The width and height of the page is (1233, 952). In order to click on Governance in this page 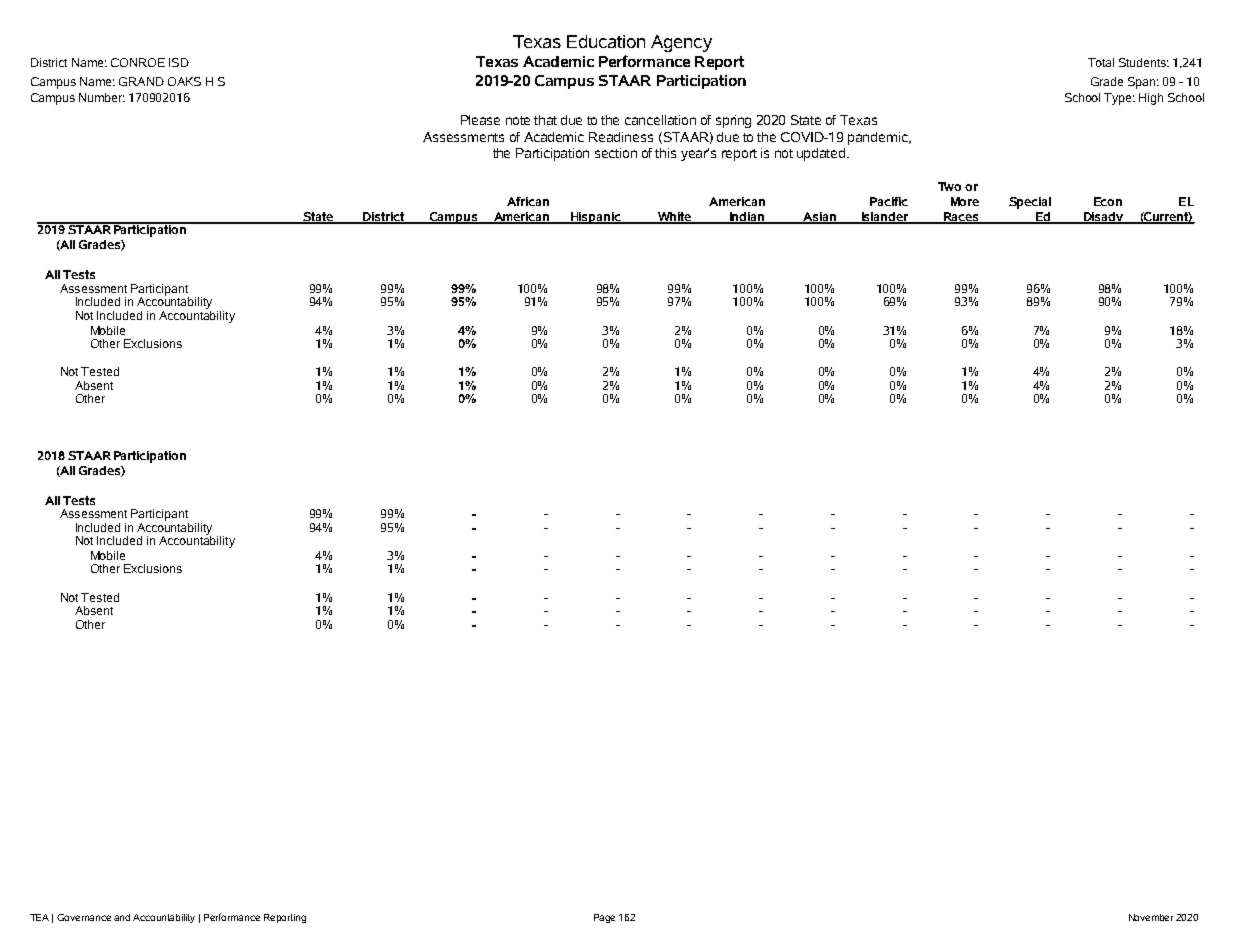, I will do `click(84, 917)`.
